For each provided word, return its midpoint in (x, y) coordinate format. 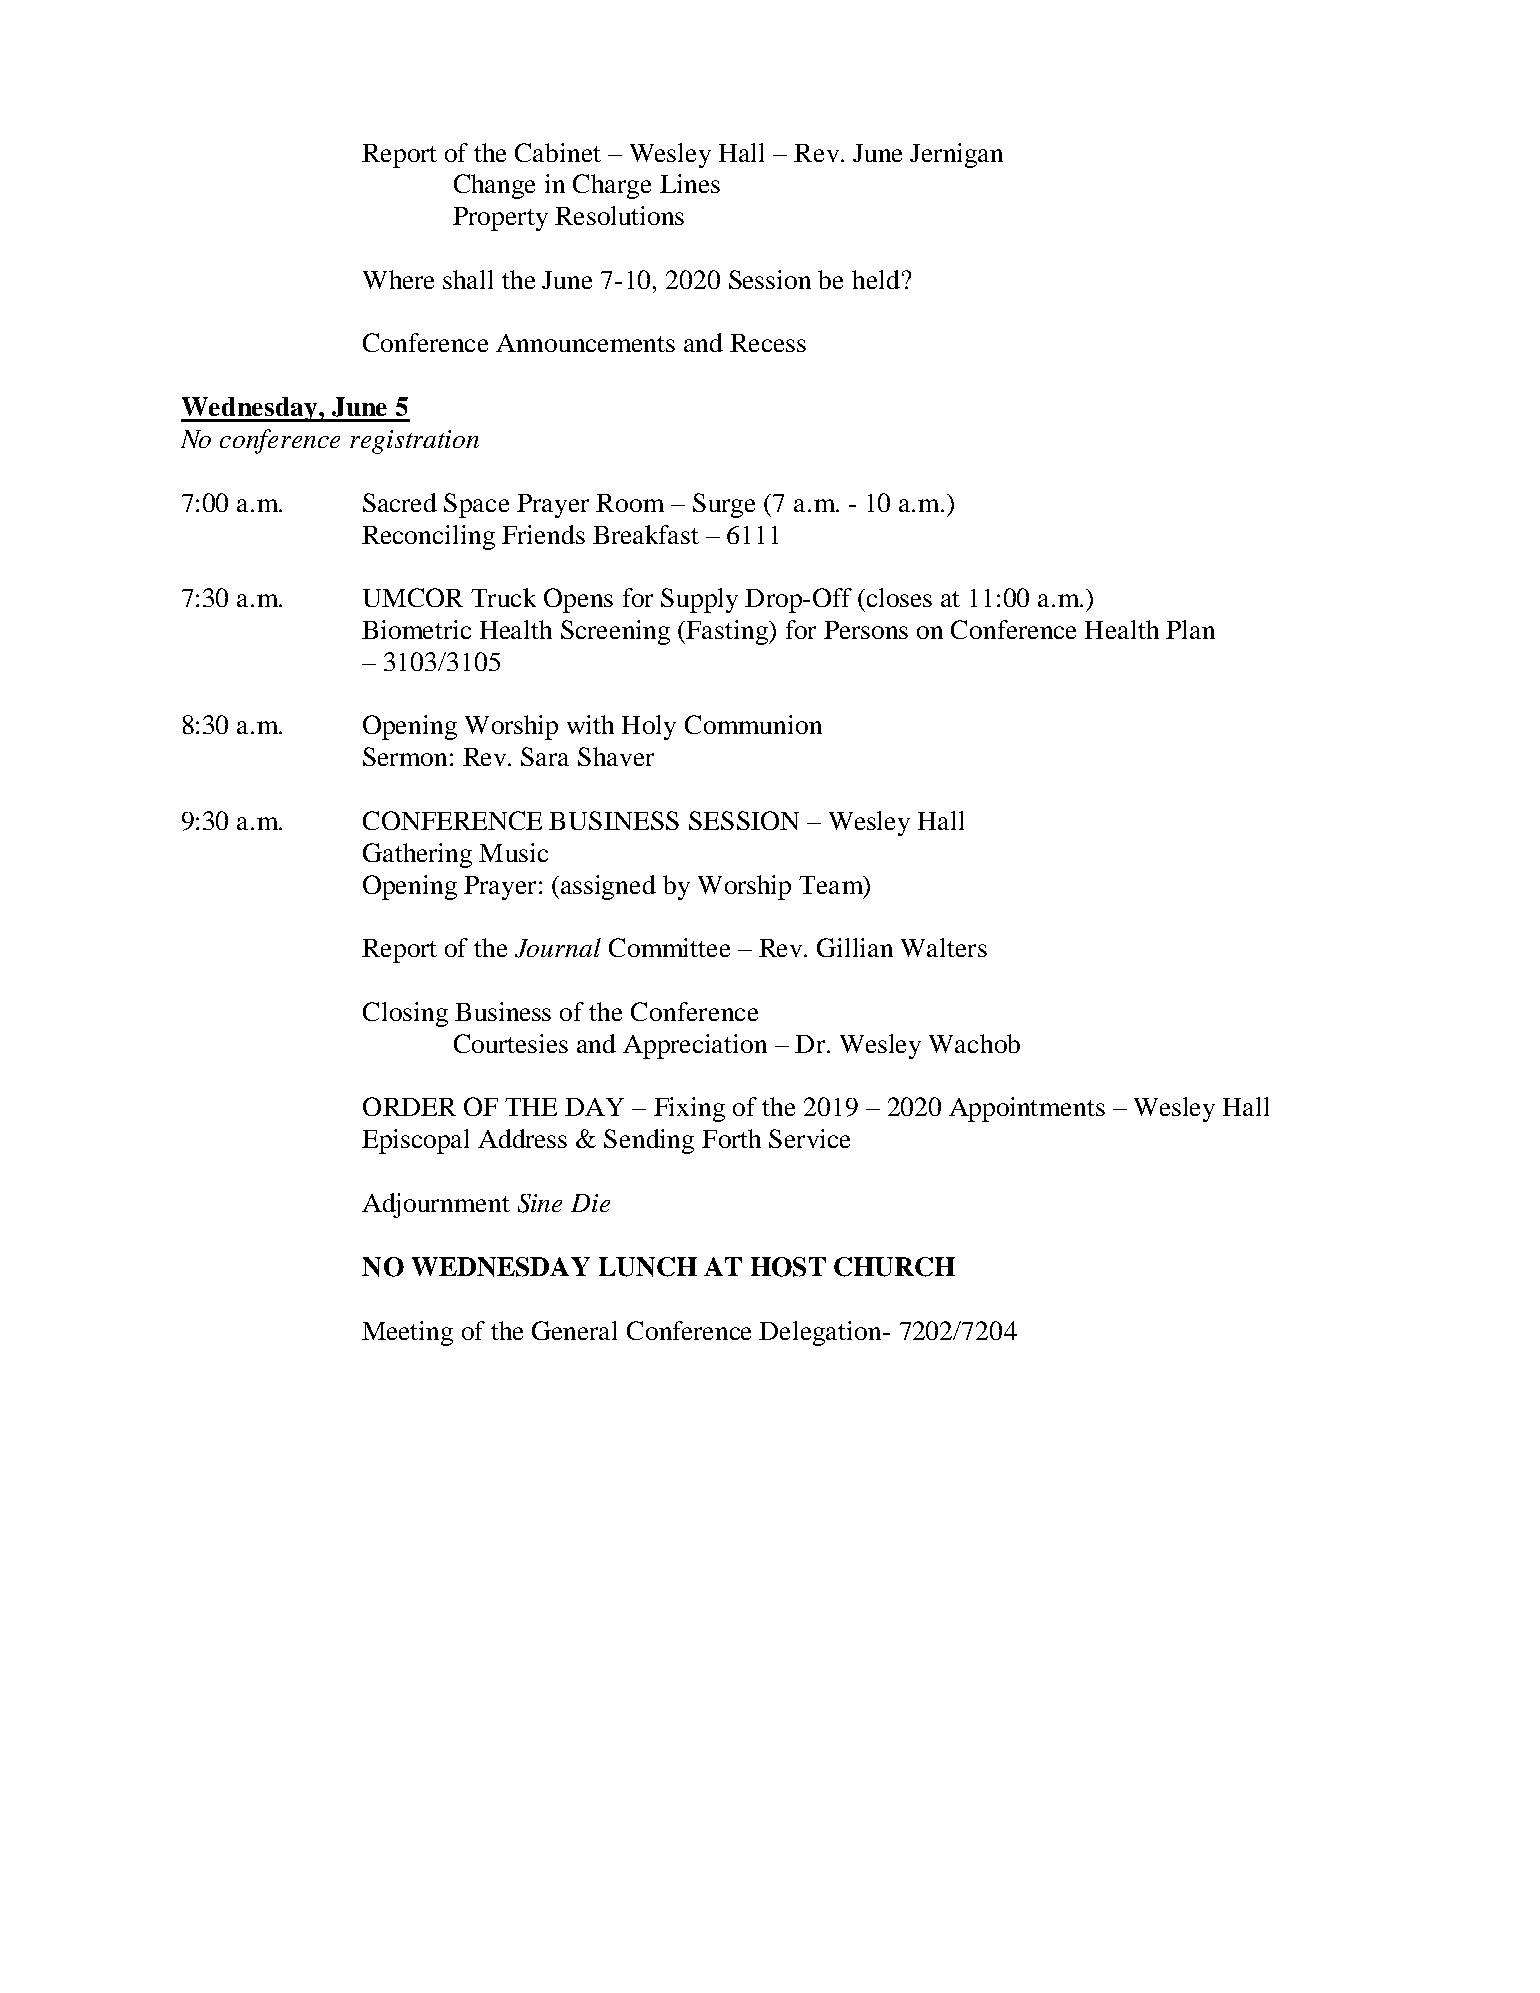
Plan (1190, 629)
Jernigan (956, 155)
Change (494, 186)
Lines (690, 183)
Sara (545, 756)
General (574, 1330)
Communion (753, 724)
